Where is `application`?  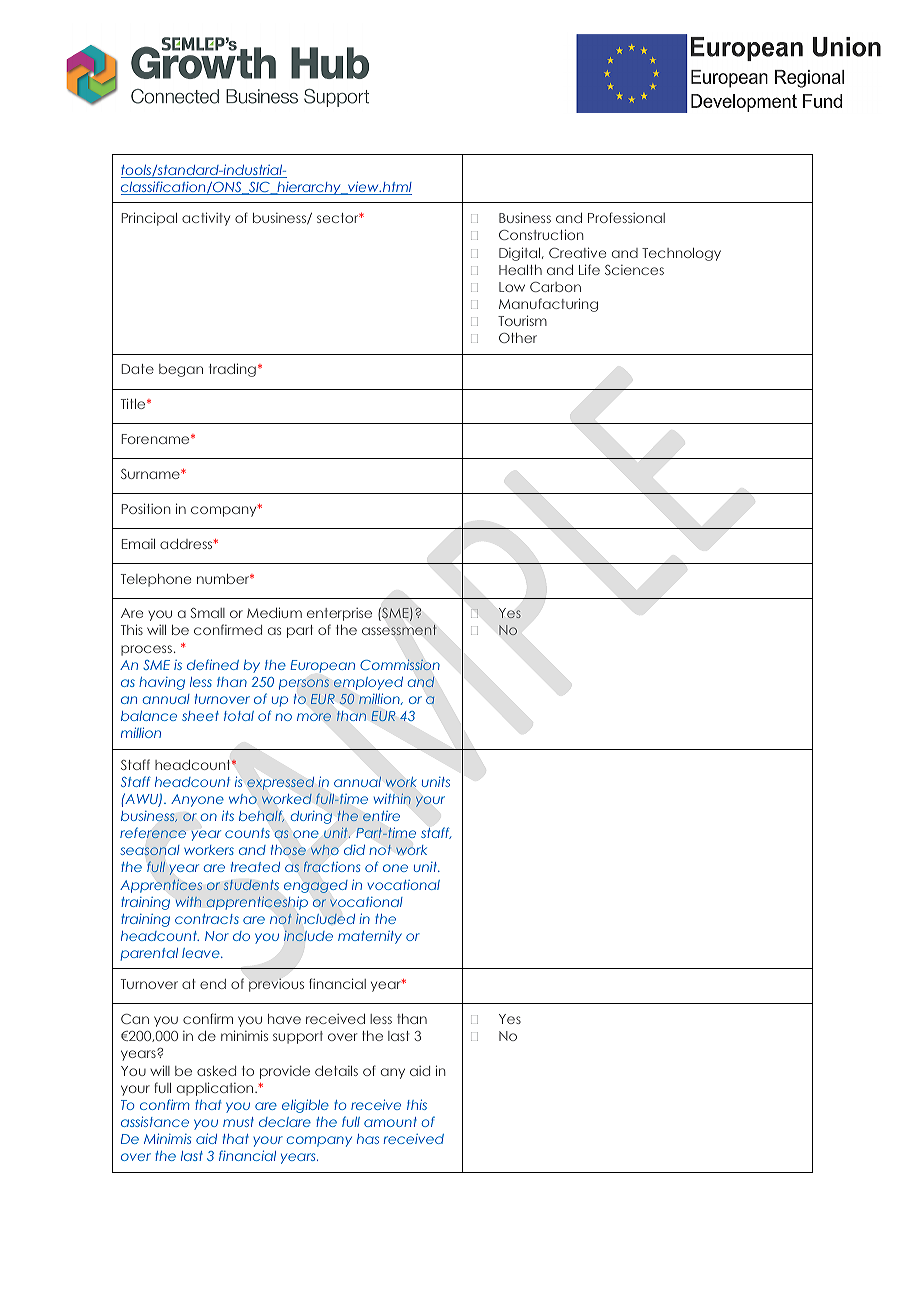
application is located at coordinates (216, 1089).
